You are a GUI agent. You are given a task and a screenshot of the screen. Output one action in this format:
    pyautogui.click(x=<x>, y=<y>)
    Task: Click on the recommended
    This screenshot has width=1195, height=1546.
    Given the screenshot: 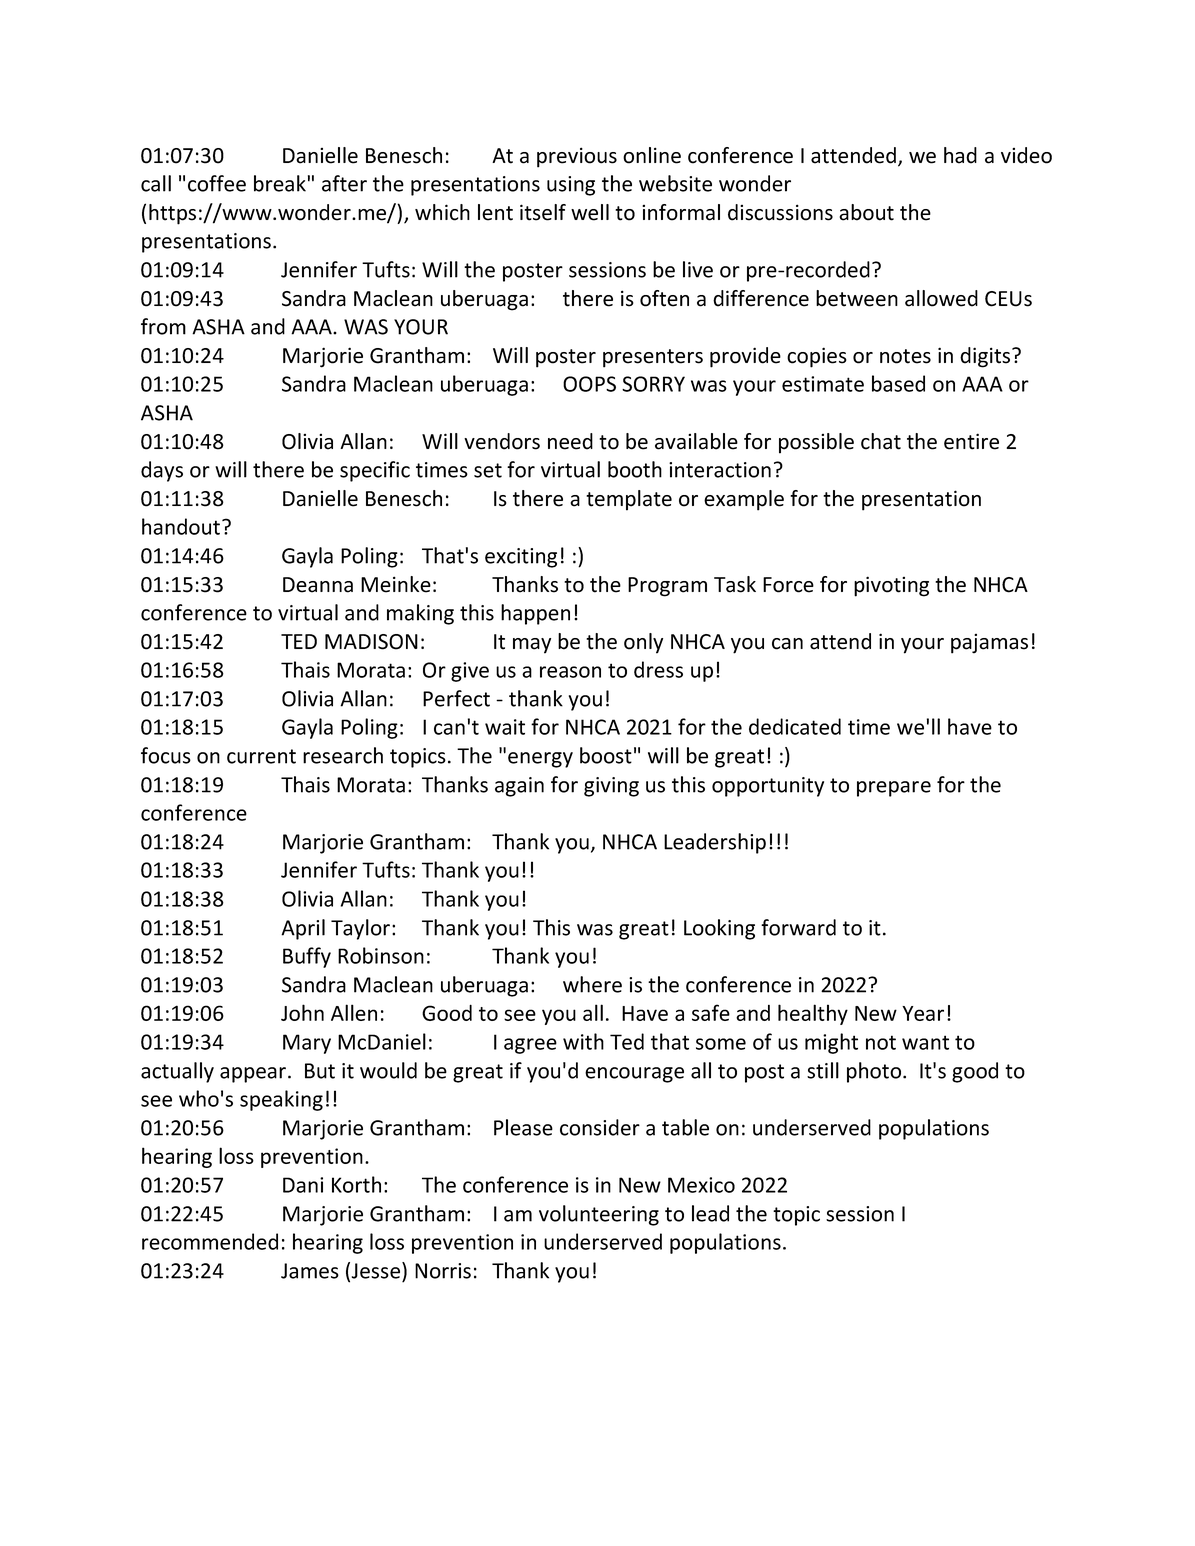 What is the action you would take?
    pyautogui.click(x=210, y=1241)
